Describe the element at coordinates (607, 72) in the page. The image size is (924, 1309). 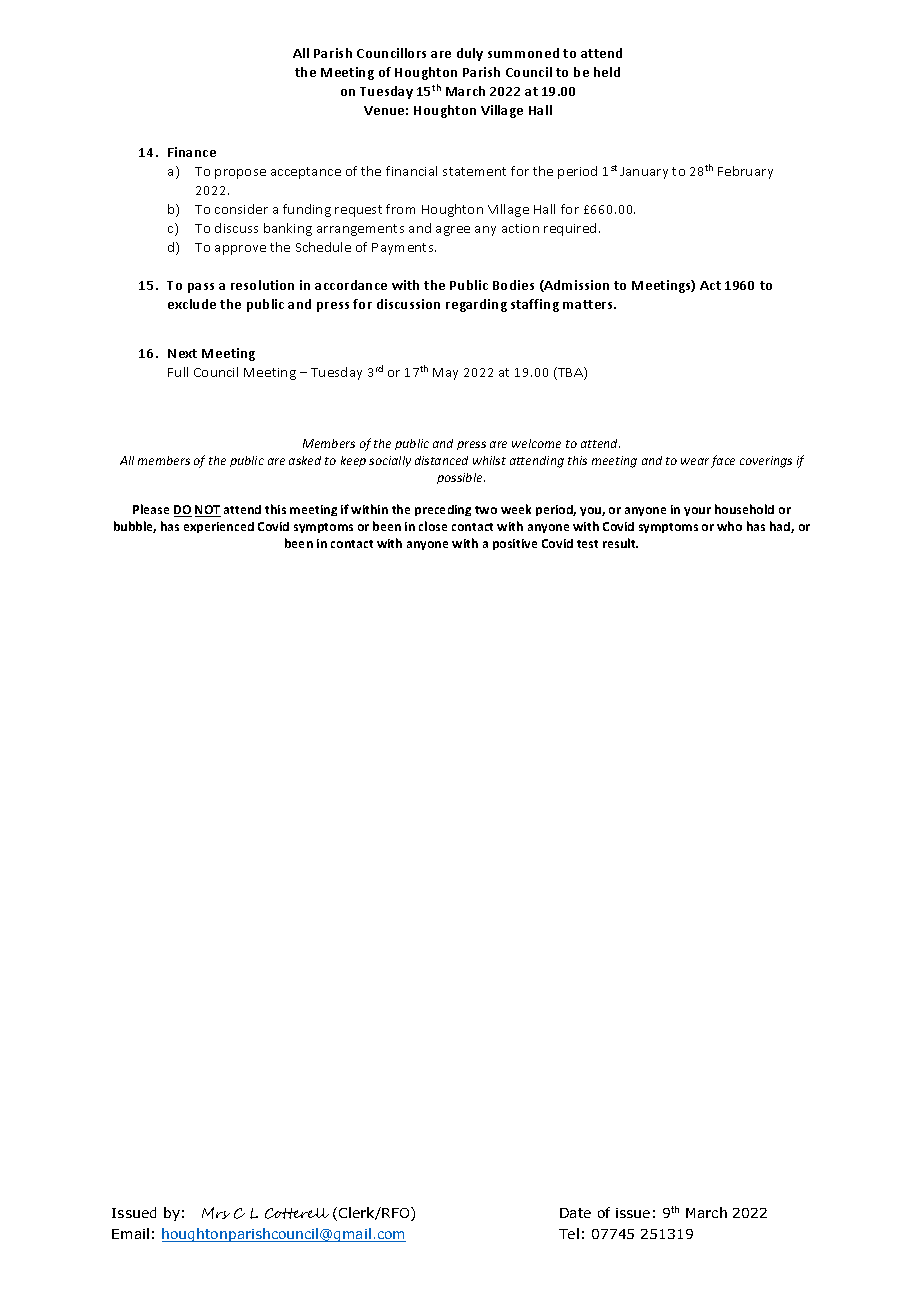
I see `held` at that location.
